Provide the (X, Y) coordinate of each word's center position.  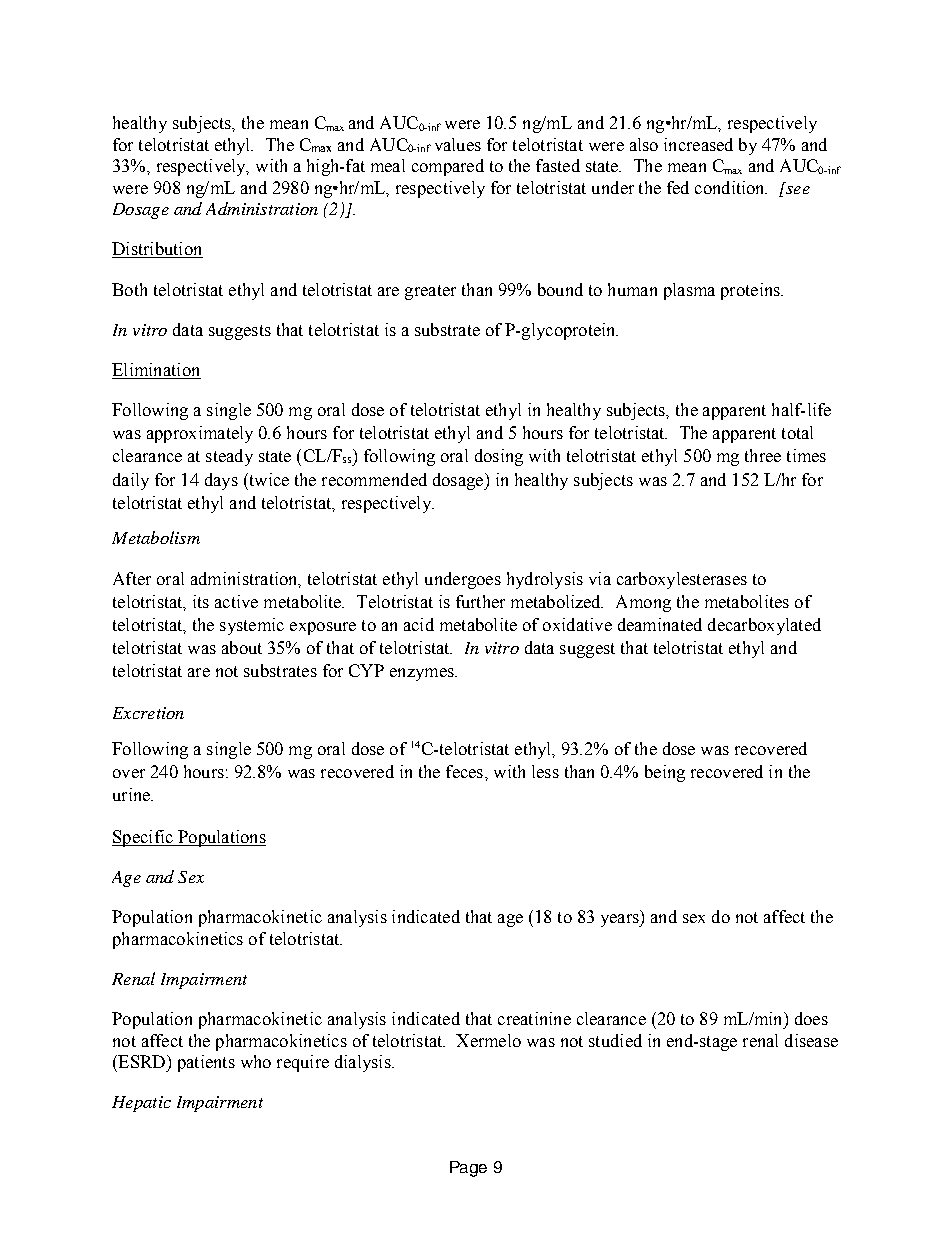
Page (468, 1169)
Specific (143, 838)
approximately (200, 434)
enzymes (423, 674)
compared (448, 167)
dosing (499, 457)
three (763, 455)
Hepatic (141, 1104)
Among (643, 603)
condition (731, 187)
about (242, 647)
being (665, 773)
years (621, 920)
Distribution (157, 250)
